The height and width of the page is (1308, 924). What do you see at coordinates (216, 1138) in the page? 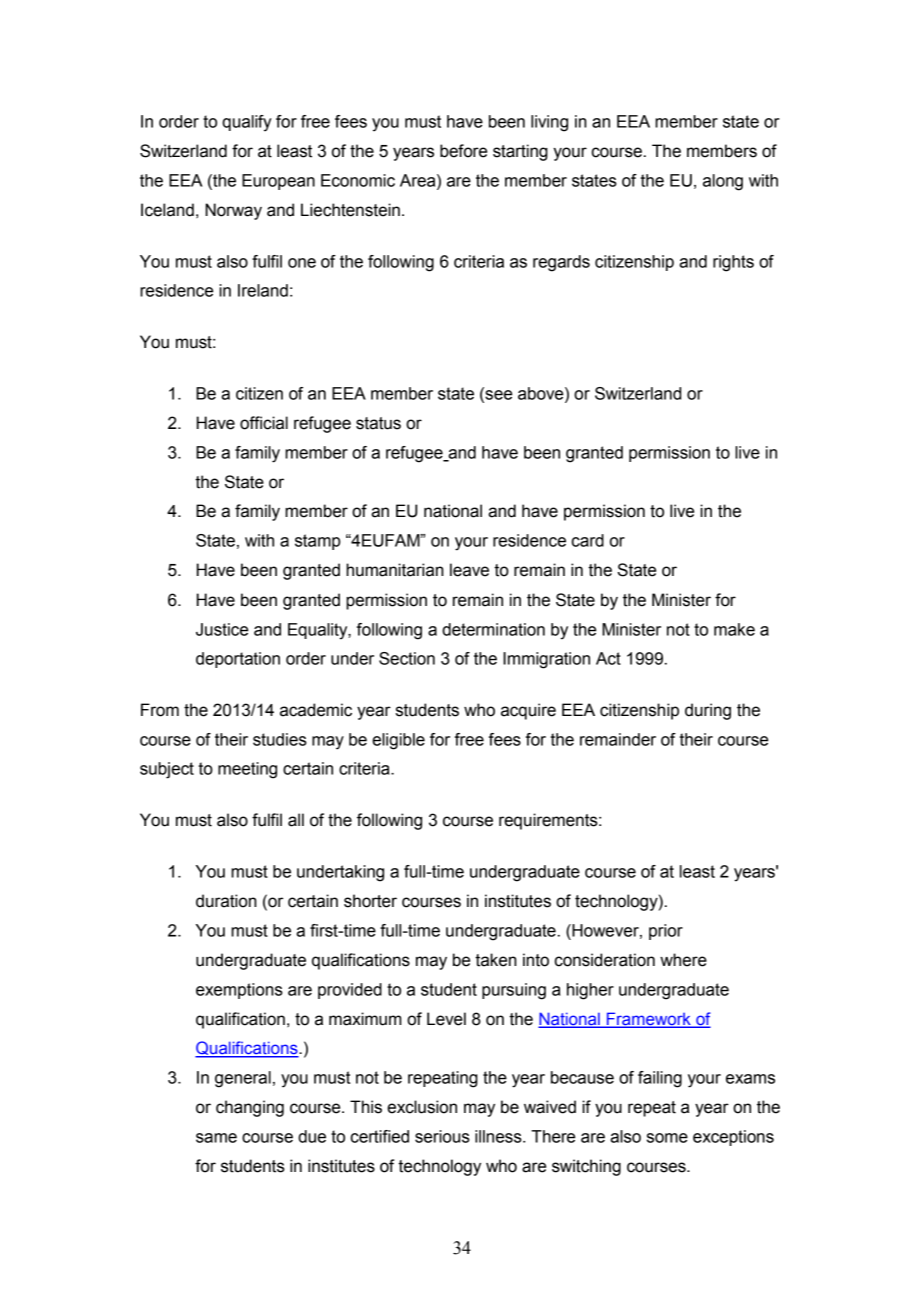
I see `same` at bounding box center [216, 1138].
